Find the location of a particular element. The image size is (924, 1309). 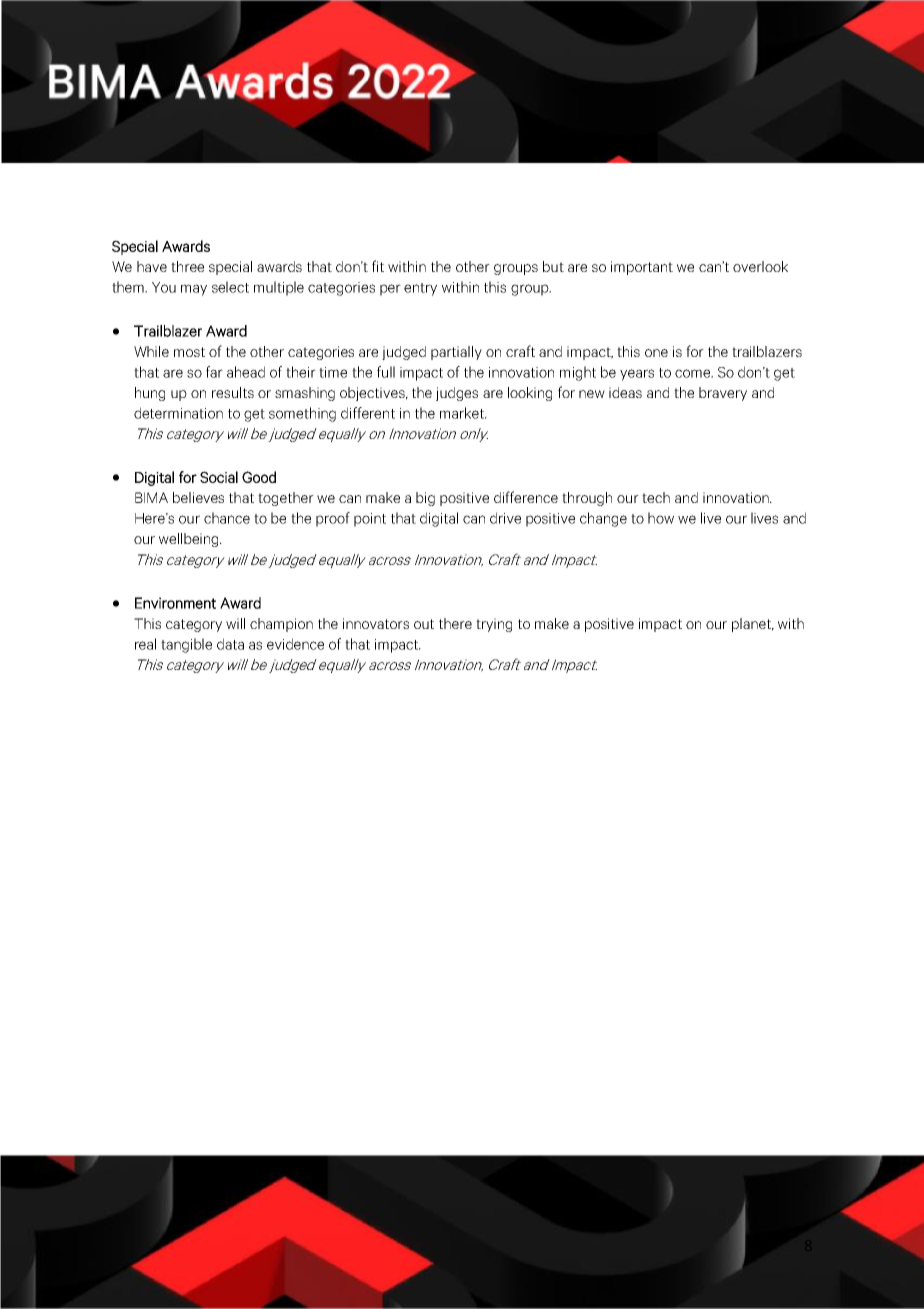

partially is located at coordinates (456, 353).
